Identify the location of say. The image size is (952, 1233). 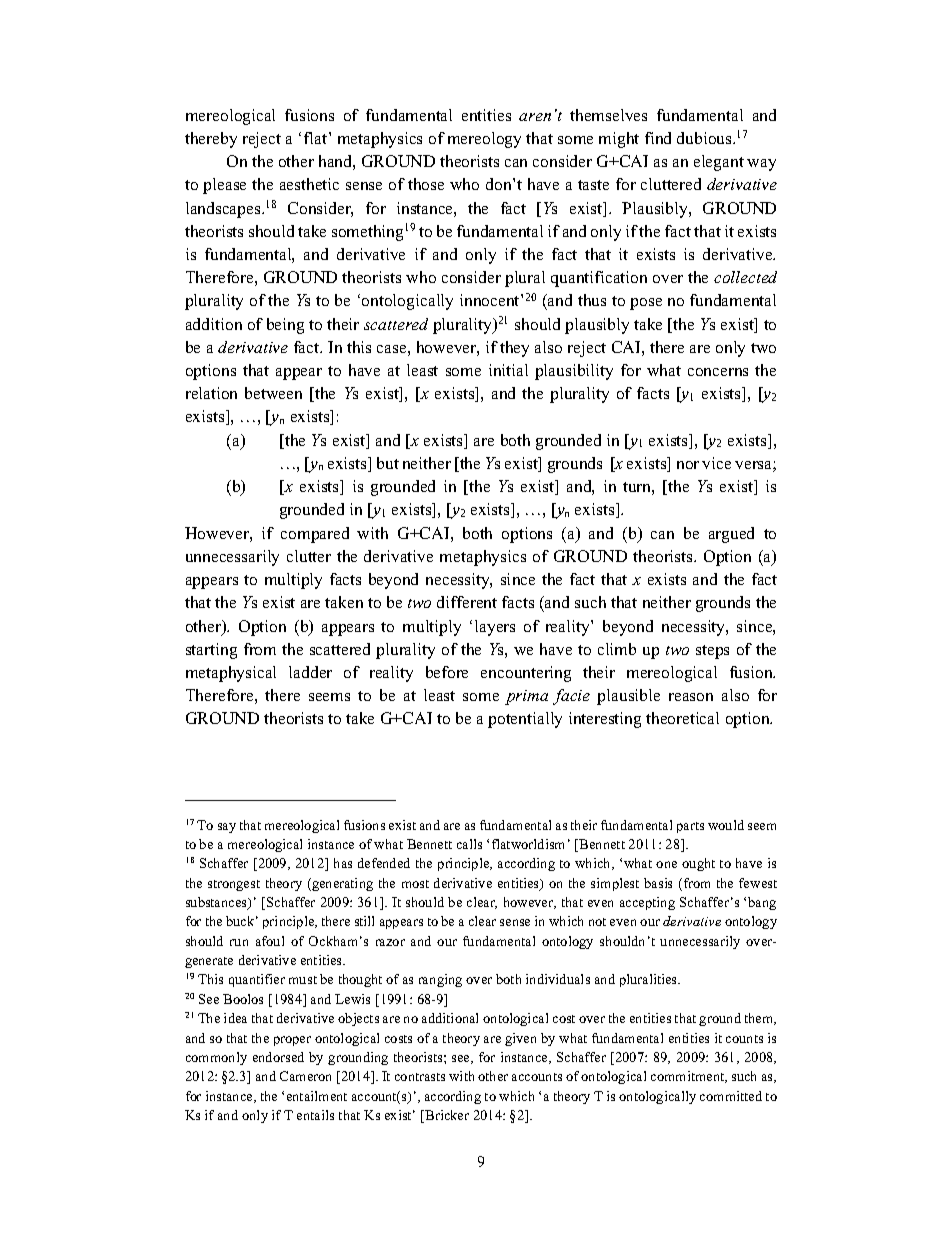
(227, 828).
